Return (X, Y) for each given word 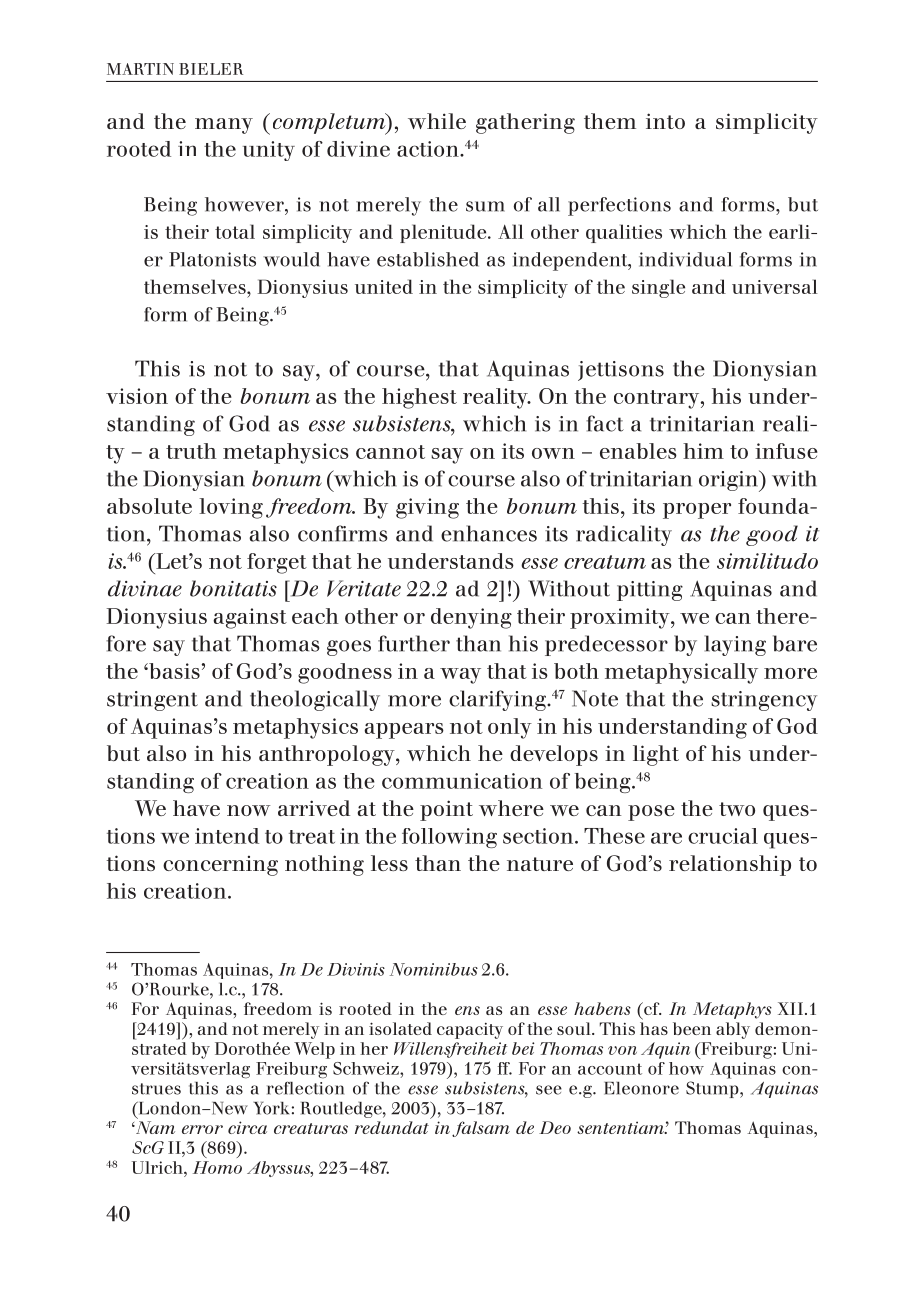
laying (735, 645)
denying (471, 618)
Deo (555, 1127)
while (437, 121)
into (665, 121)
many (224, 126)
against (250, 618)
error (202, 1129)
